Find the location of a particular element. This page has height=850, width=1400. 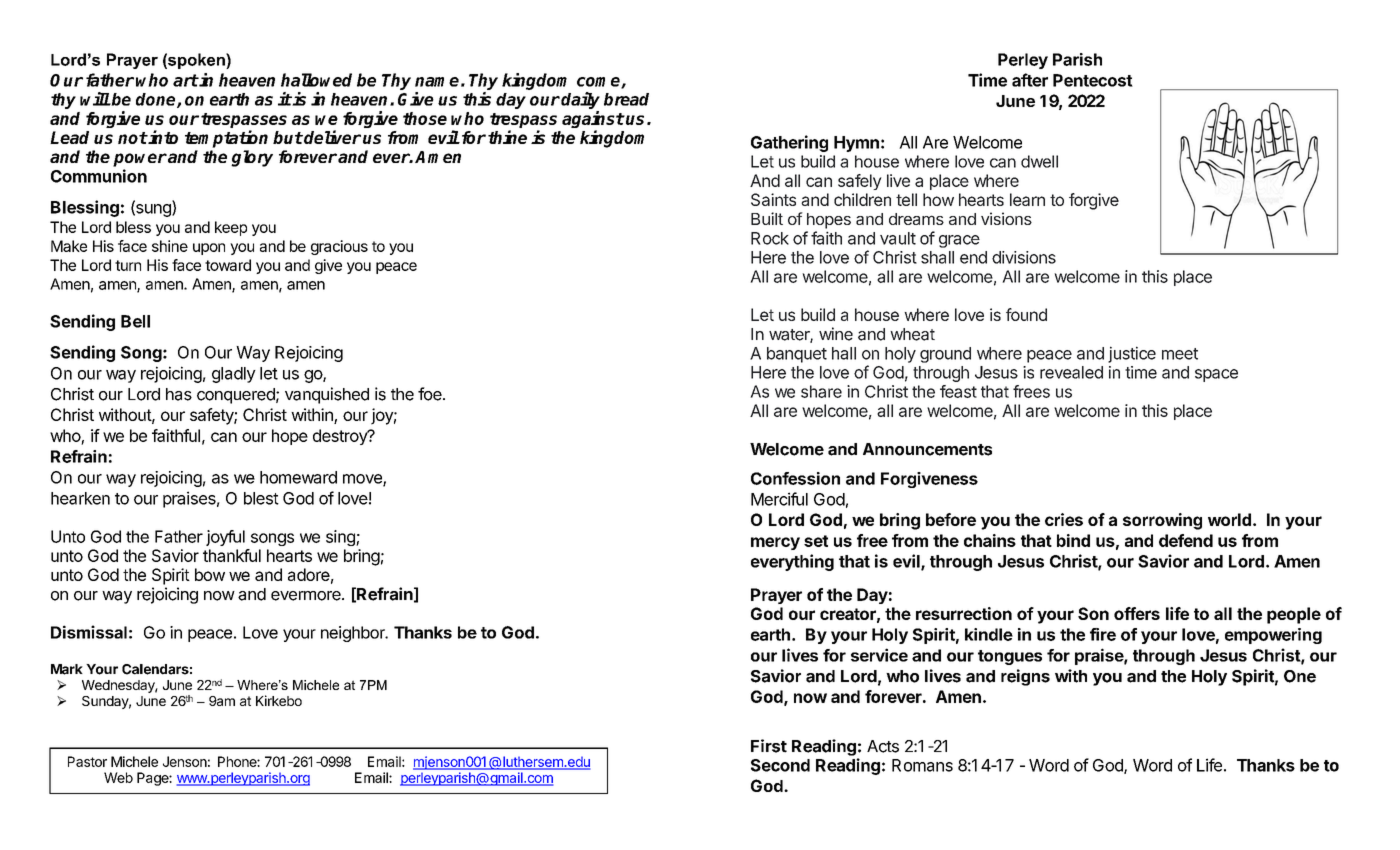

done is located at coordinates (157, 100).
